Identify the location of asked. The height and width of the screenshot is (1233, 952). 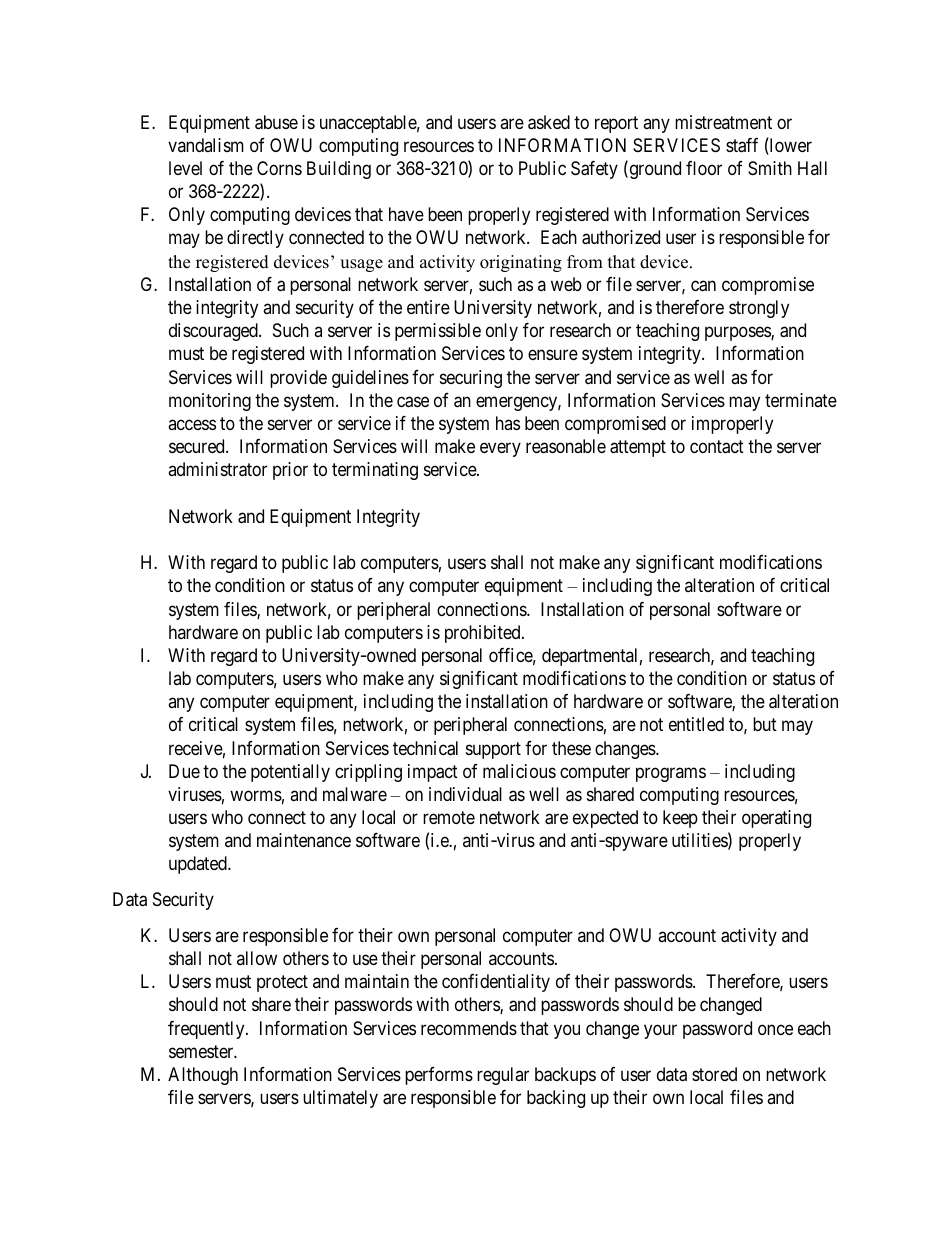
(549, 122).
